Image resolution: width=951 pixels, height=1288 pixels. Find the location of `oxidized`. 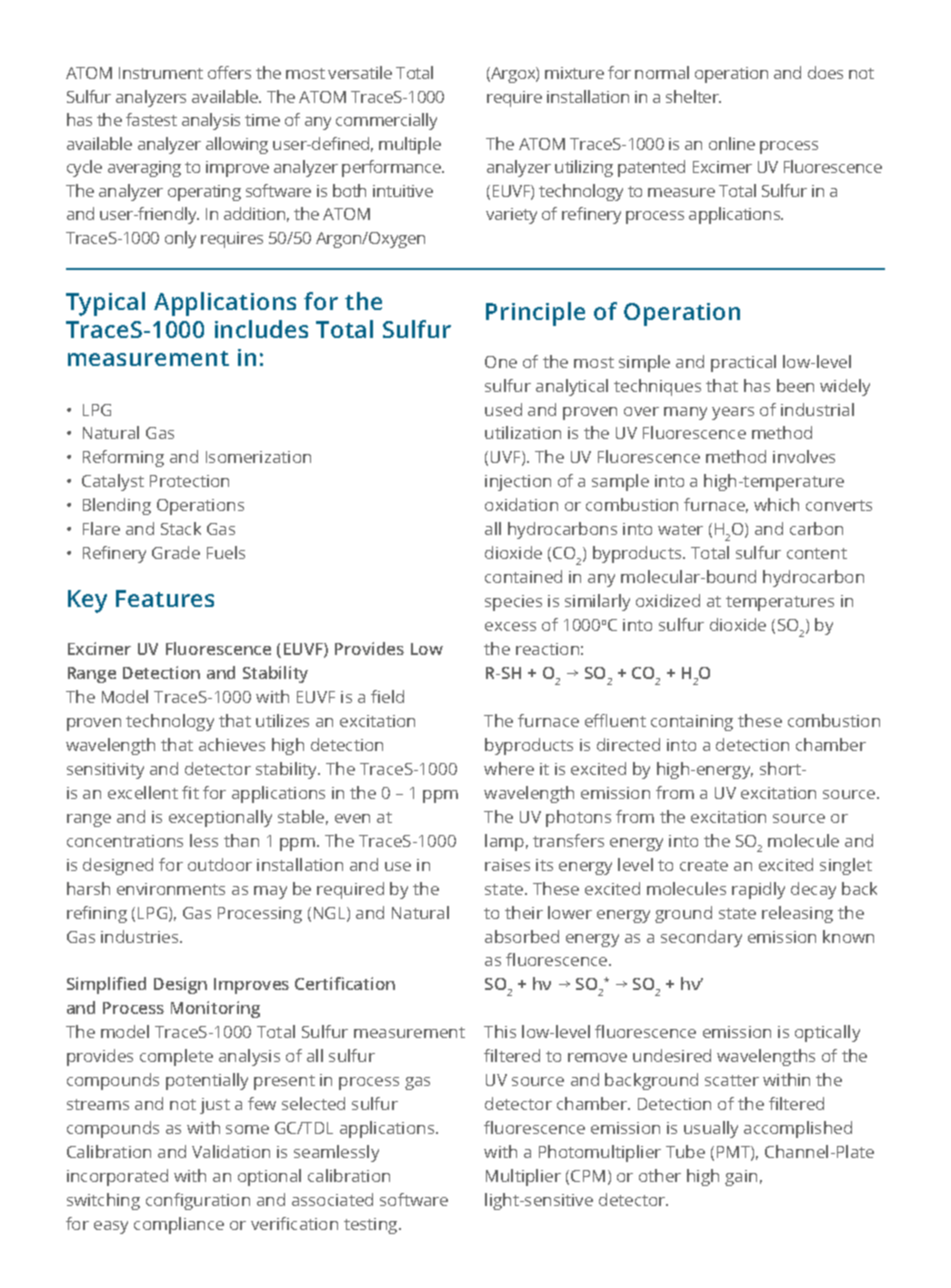

oxidized is located at coordinates (668, 600).
